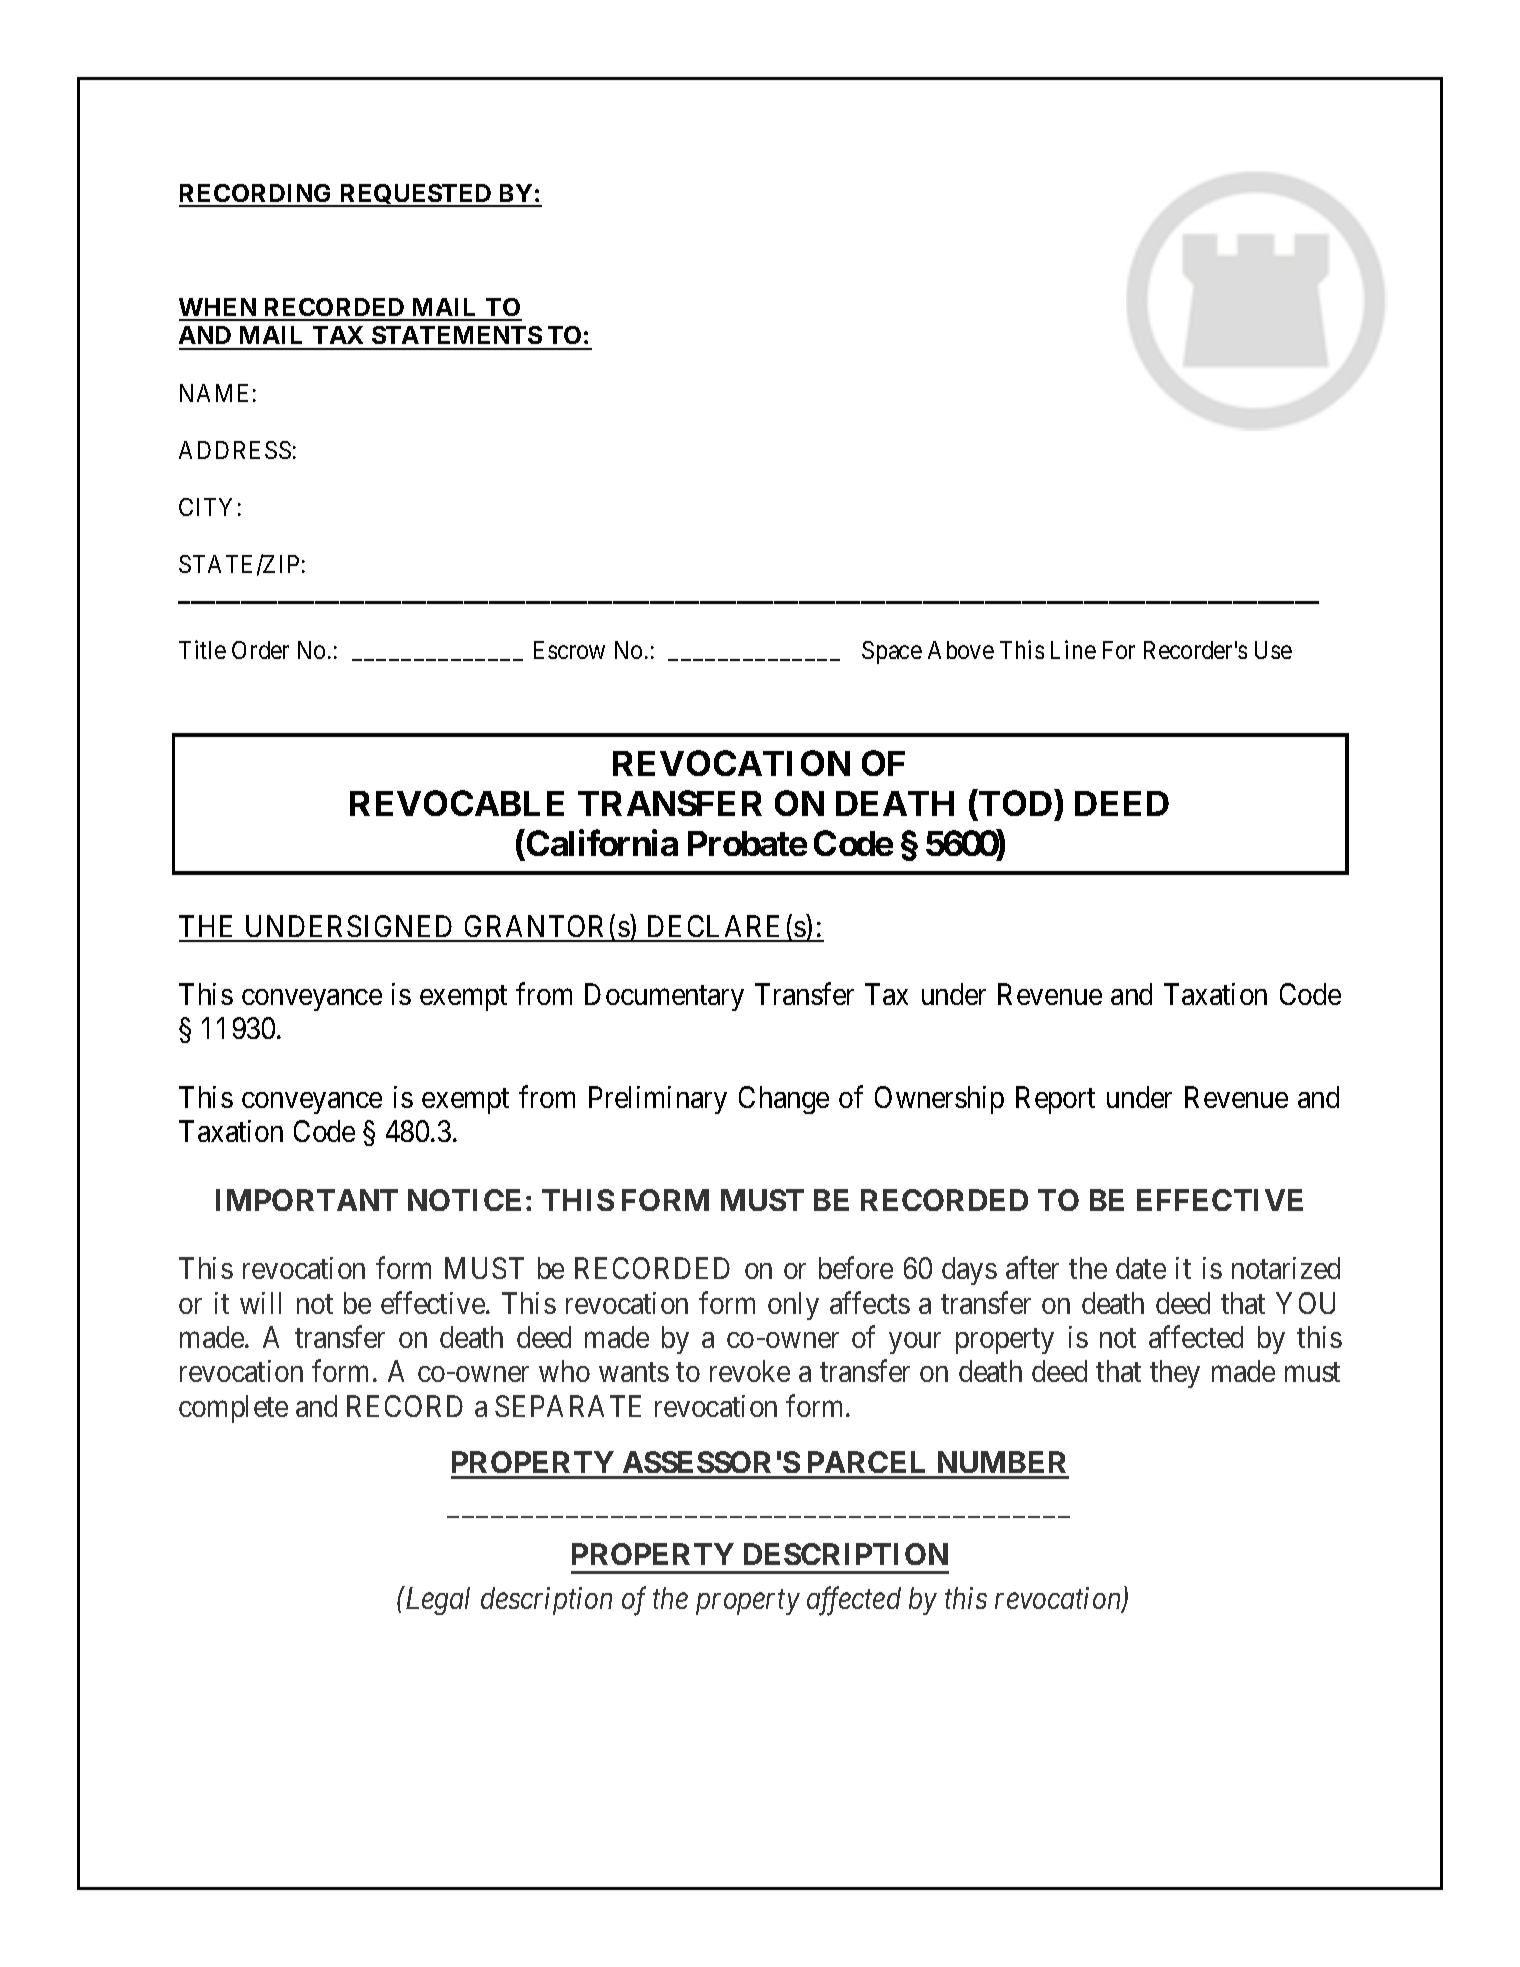 This screenshot has width=1520, height=1967. Describe the element at coordinates (750, 1371) in the screenshot. I see `revoke` at that location.
